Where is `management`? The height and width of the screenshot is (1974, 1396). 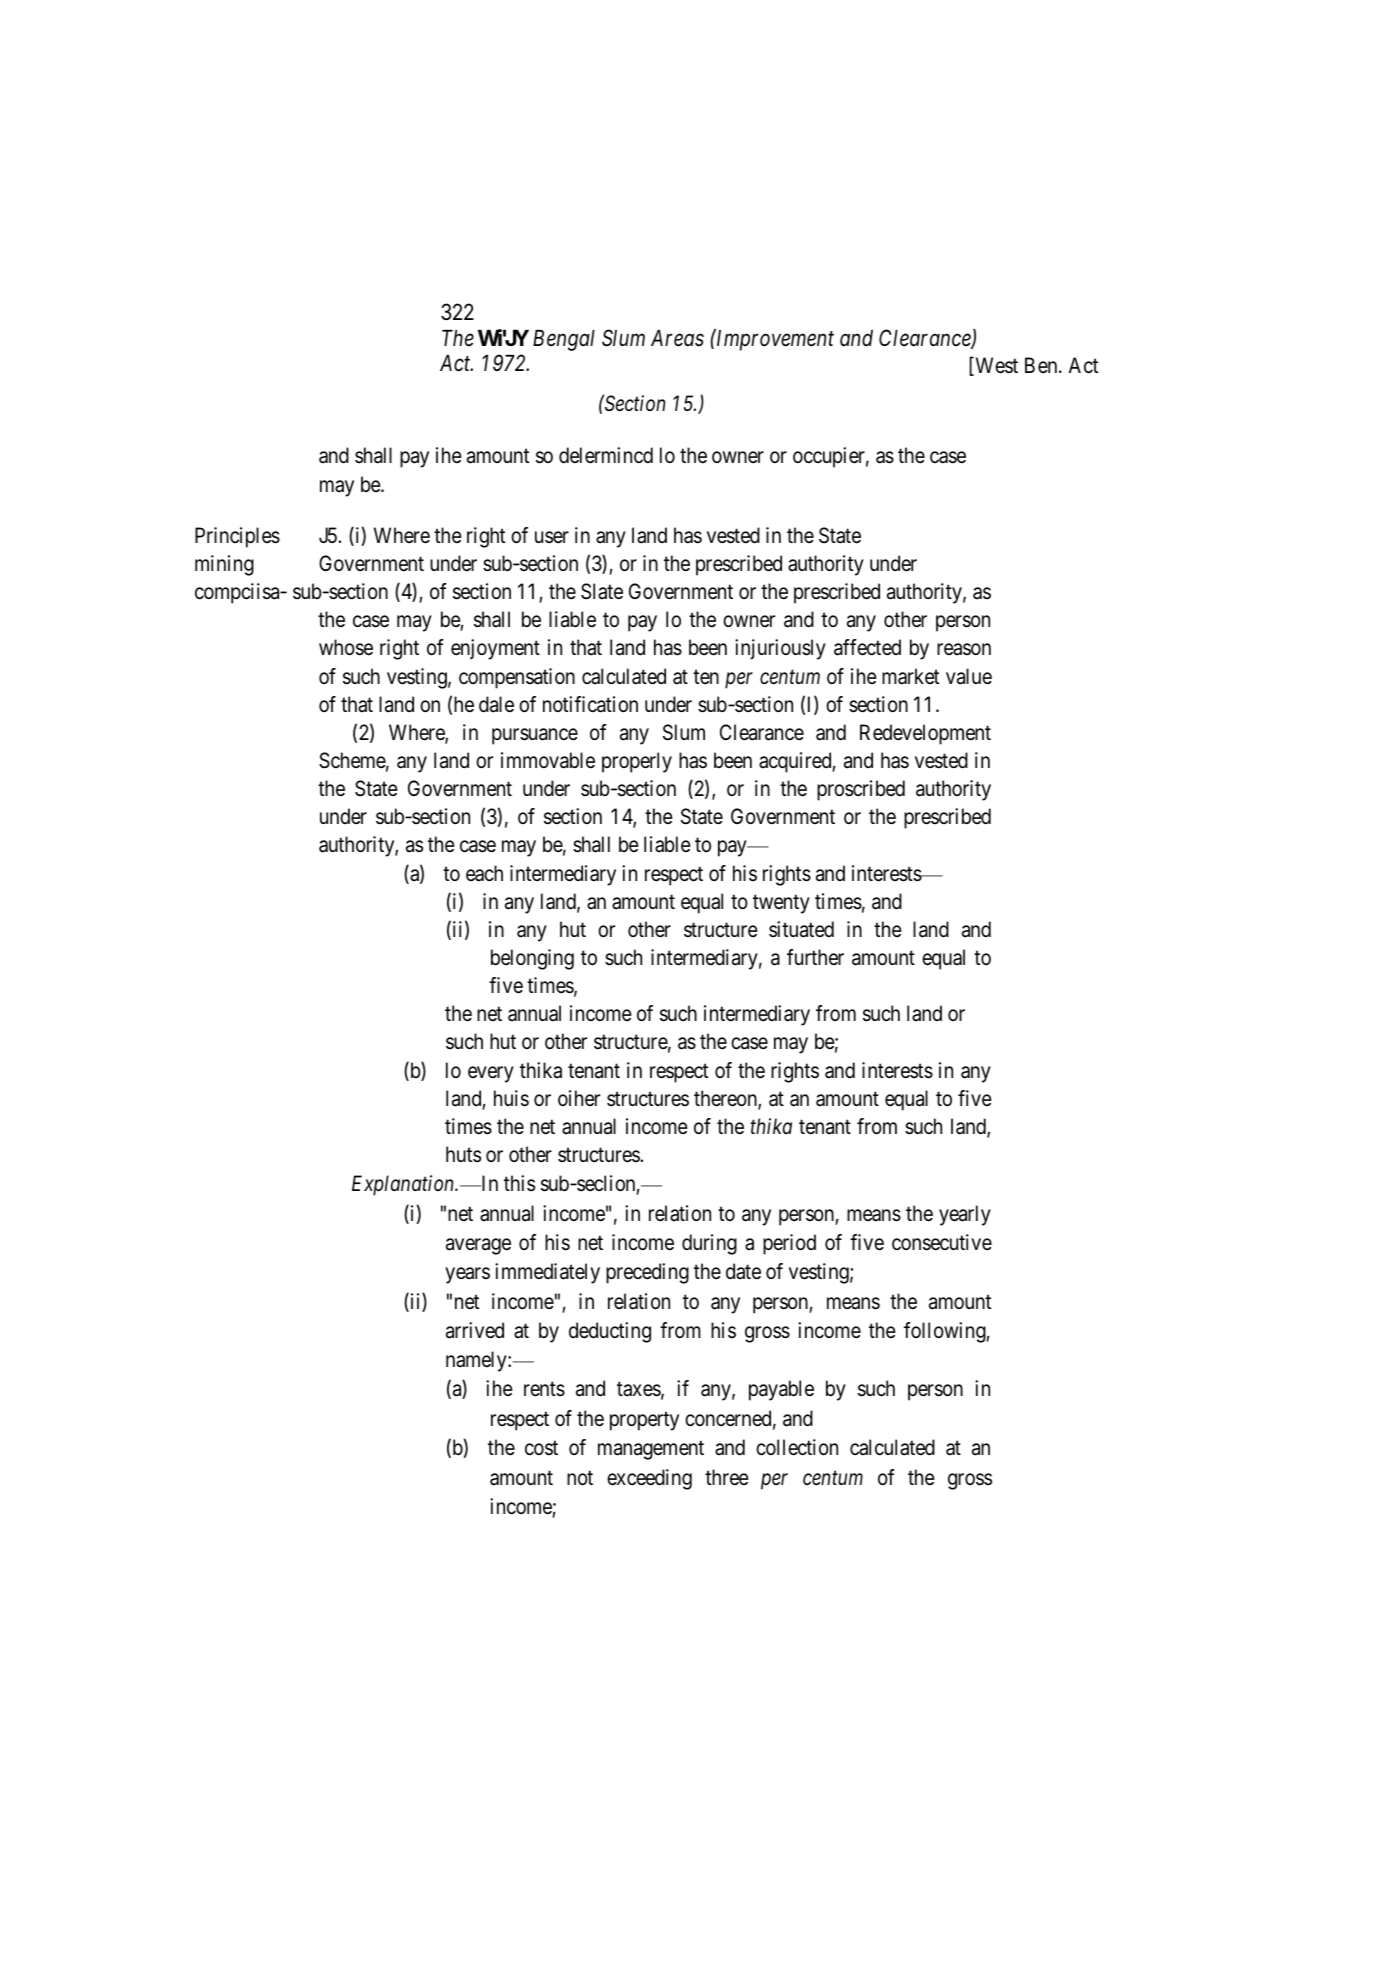
management is located at coordinates (651, 1450).
